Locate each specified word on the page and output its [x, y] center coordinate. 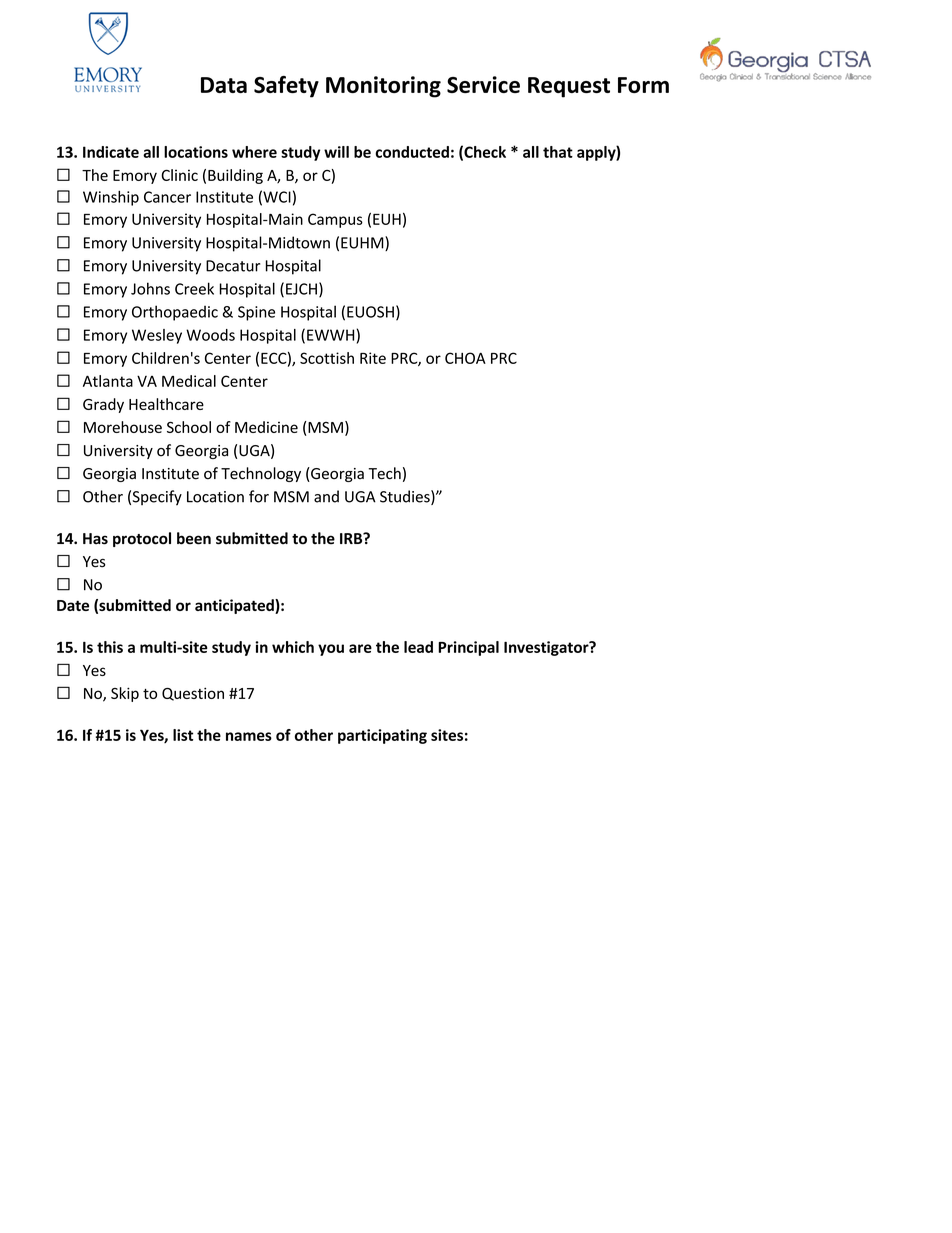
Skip [125, 694]
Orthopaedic [175, 313]
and [326, 496]
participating [382, 736]
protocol [142, 539]
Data [224, 85]
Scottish [327, 358]
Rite [373, 358]
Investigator [547, 648]
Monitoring [383, 87]
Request [569, 87]
